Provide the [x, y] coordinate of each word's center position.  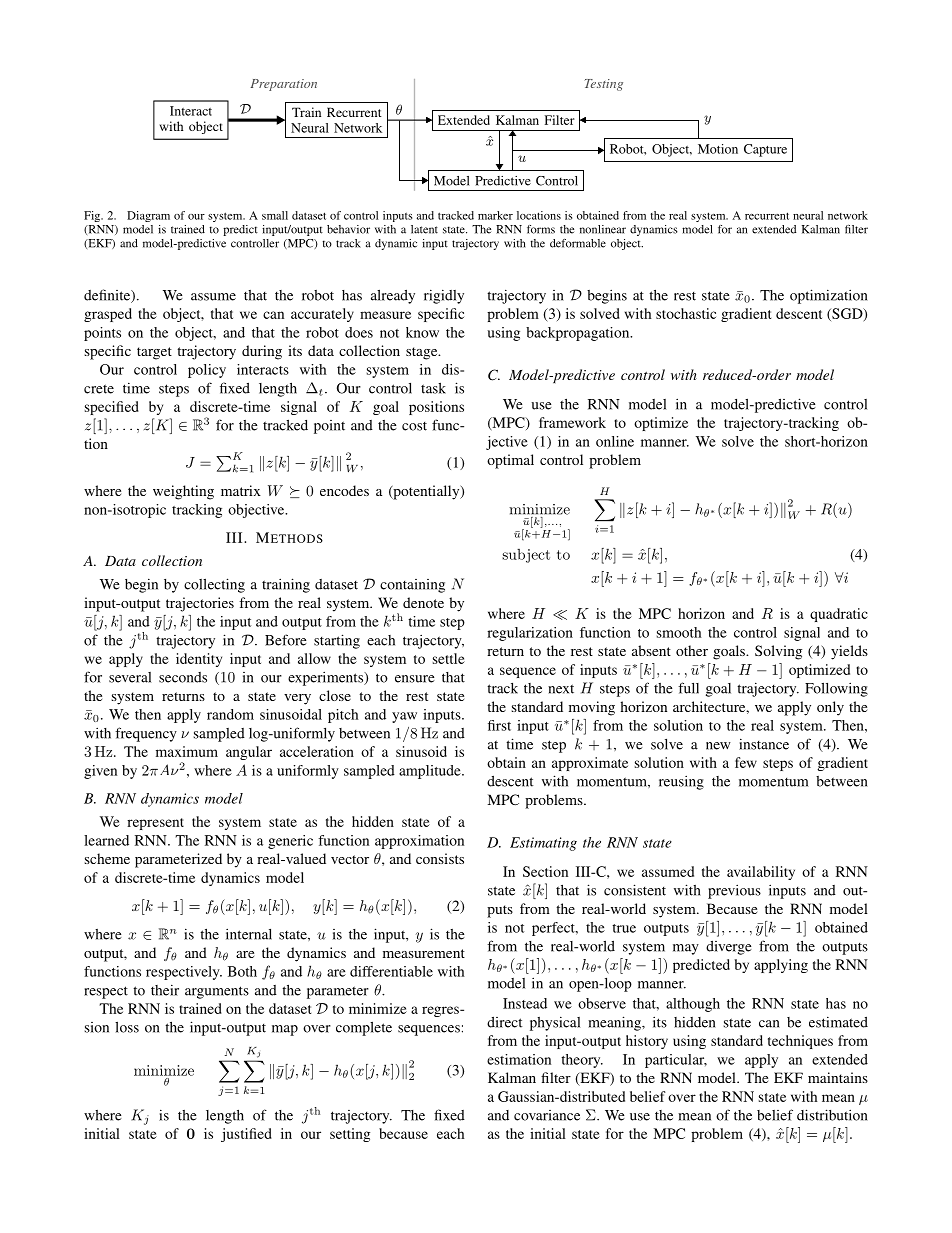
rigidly [444, 296]
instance [764, 744]
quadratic [839, 615]
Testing [604, 85]
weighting [183, 492]
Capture [765, 150]
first [499, 725]
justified [246, 1135]
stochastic [686, 313]
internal [249, 934]
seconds [183, 677]
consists [440, 858]
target [154, 353]
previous [734, 891]
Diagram [148, 216]
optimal [510, 461]
